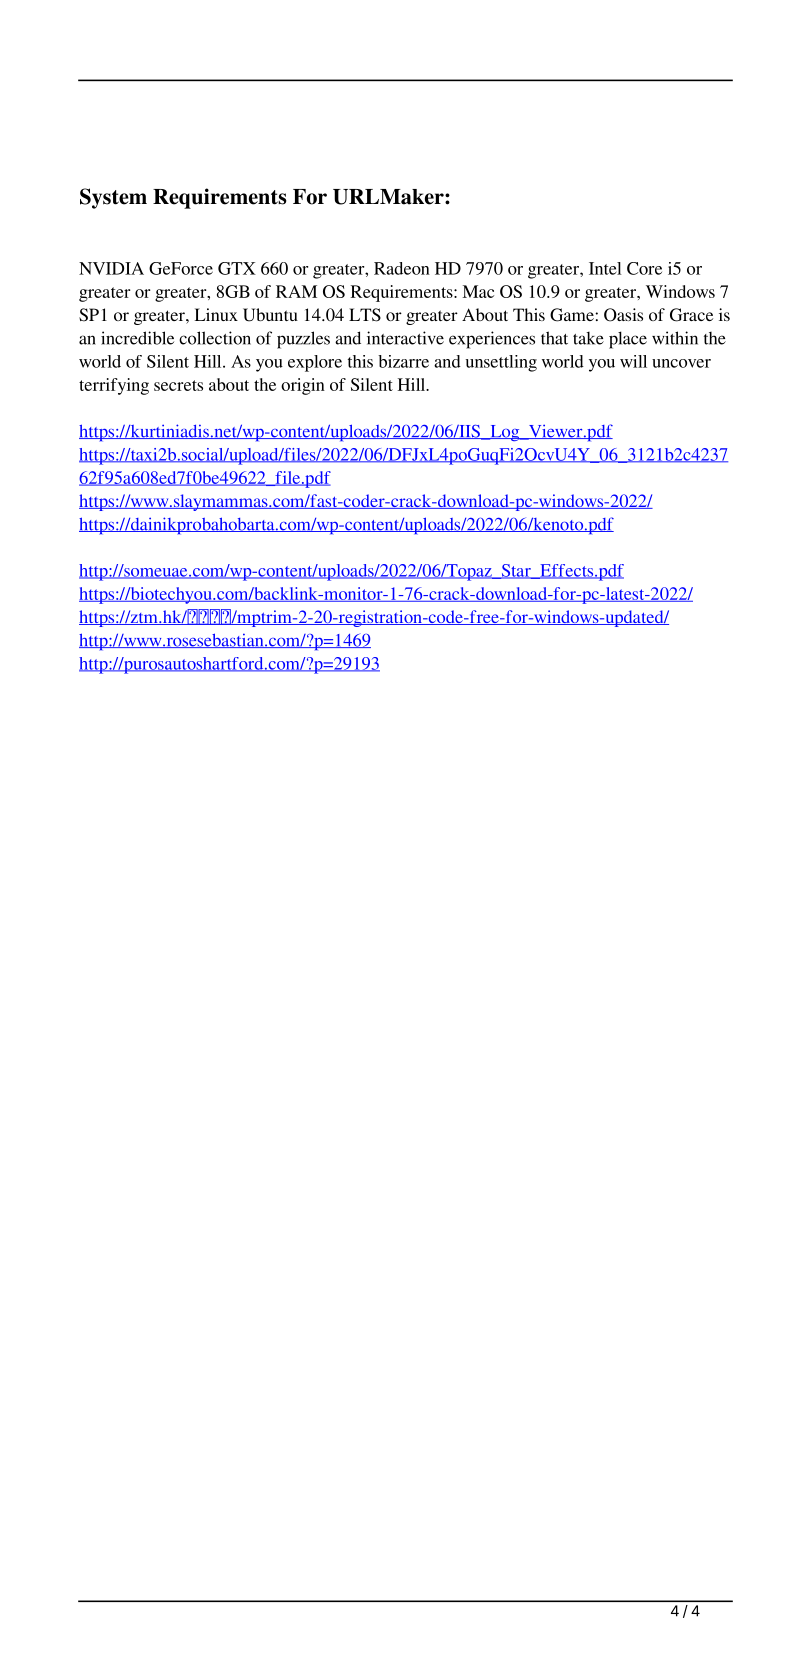 The image size is (811, 1654). Describe the element at coordinates (478, 291) in the screenshot. I see `Mac` at that location.
